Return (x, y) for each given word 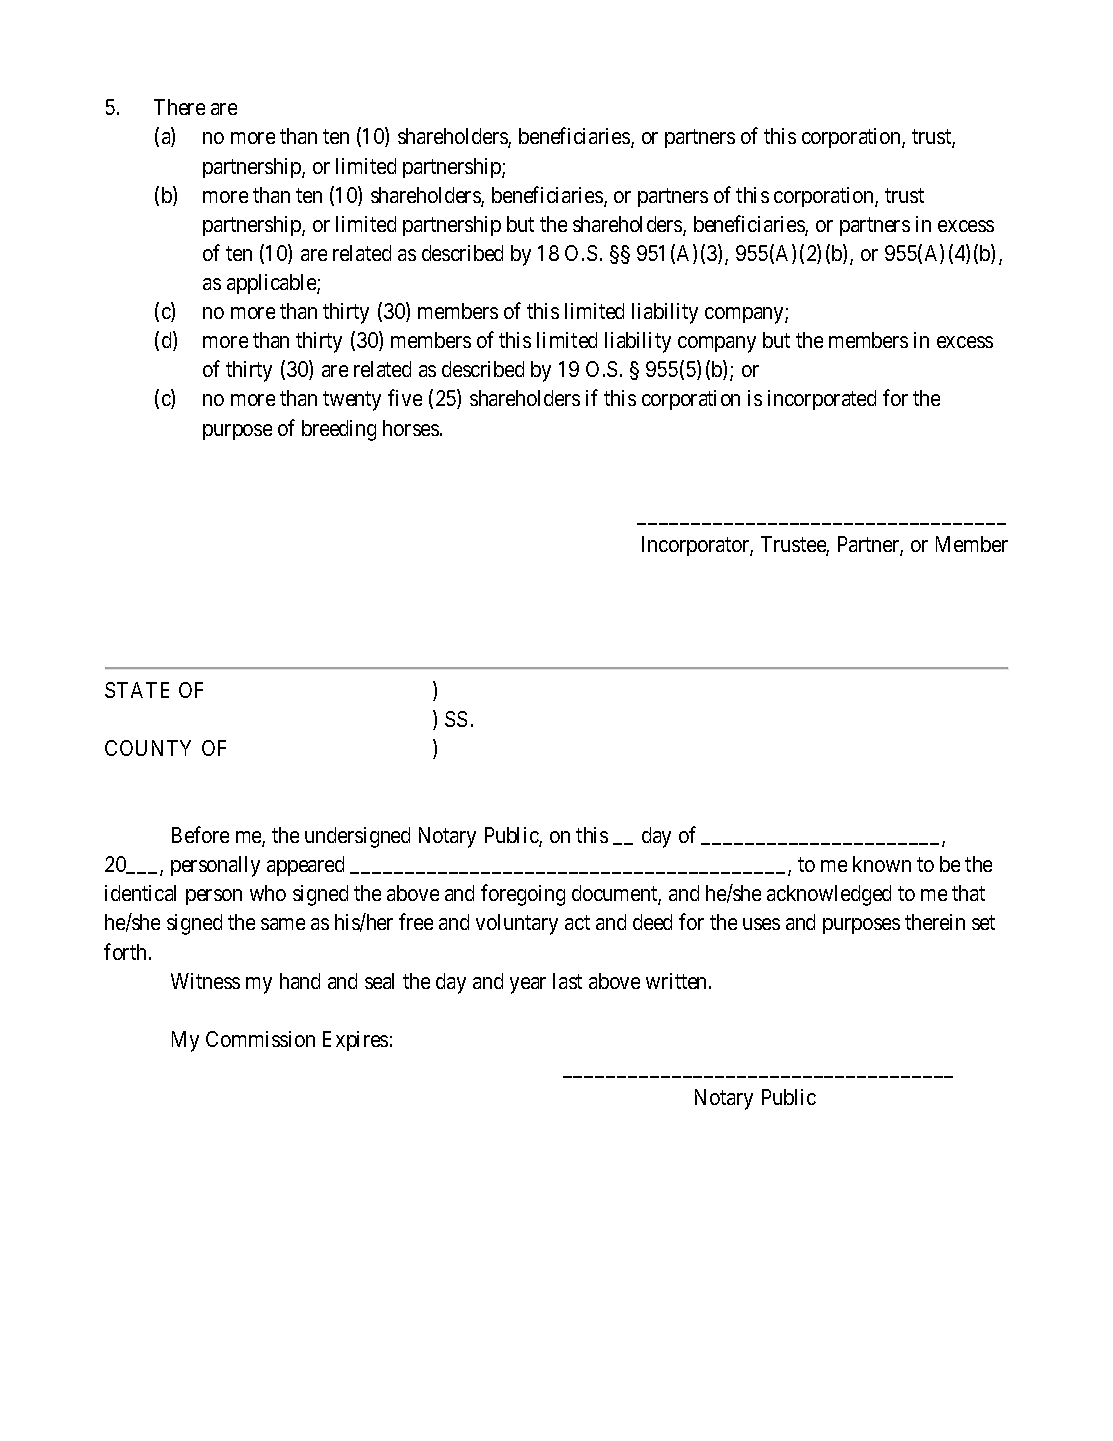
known (882, 864)
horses (411, 428)
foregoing (523, 895)
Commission (260, 1039)
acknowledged (829, 895)
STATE (137, 690)
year (528, 985)
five (405, 398)
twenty (352, 401)
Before (200, 834)
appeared (305, 866)
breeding (339, 430)
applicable (272, 284)
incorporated (822, 400)
